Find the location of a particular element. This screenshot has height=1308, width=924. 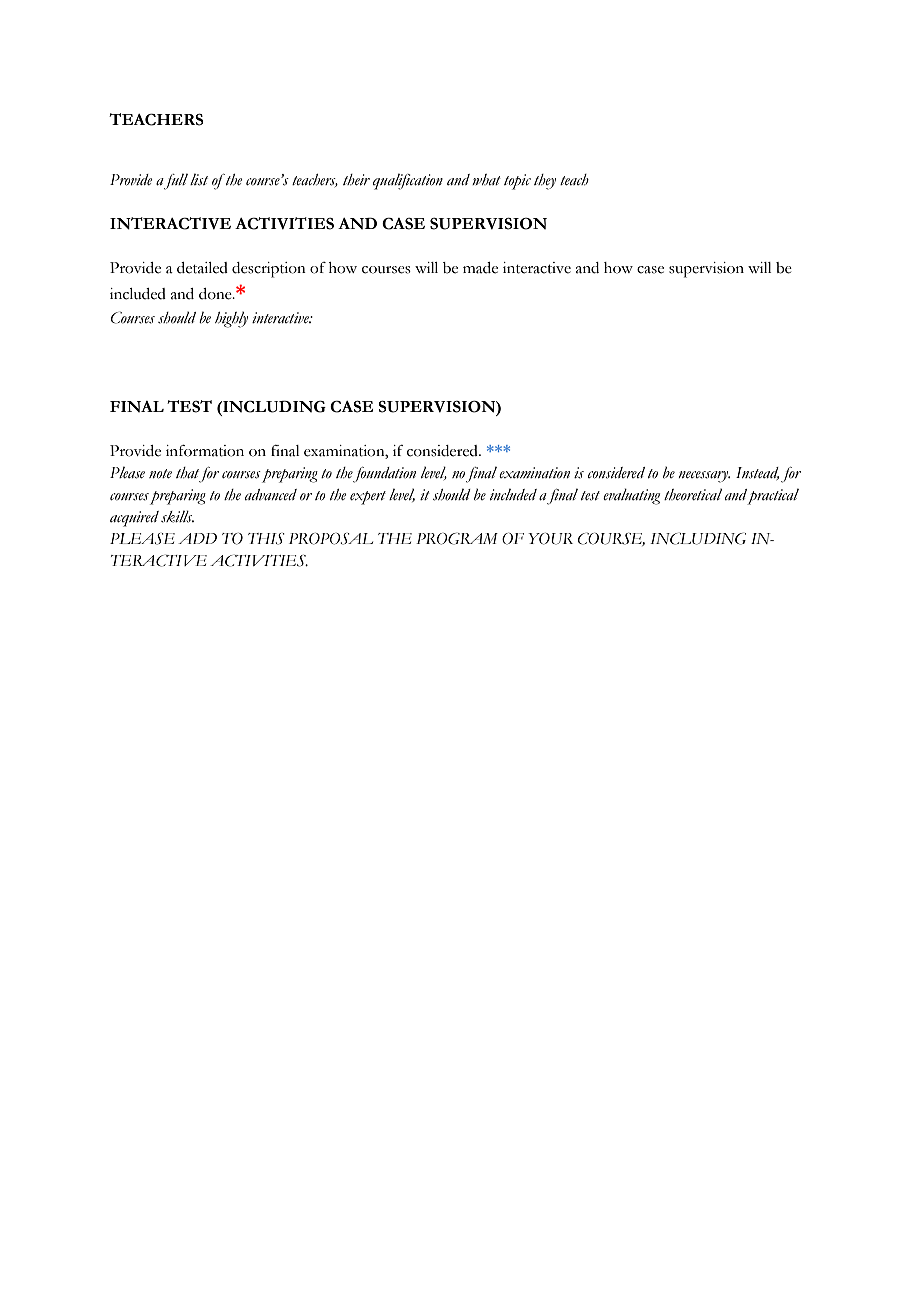

highly is located at coordinates (231, 319).
